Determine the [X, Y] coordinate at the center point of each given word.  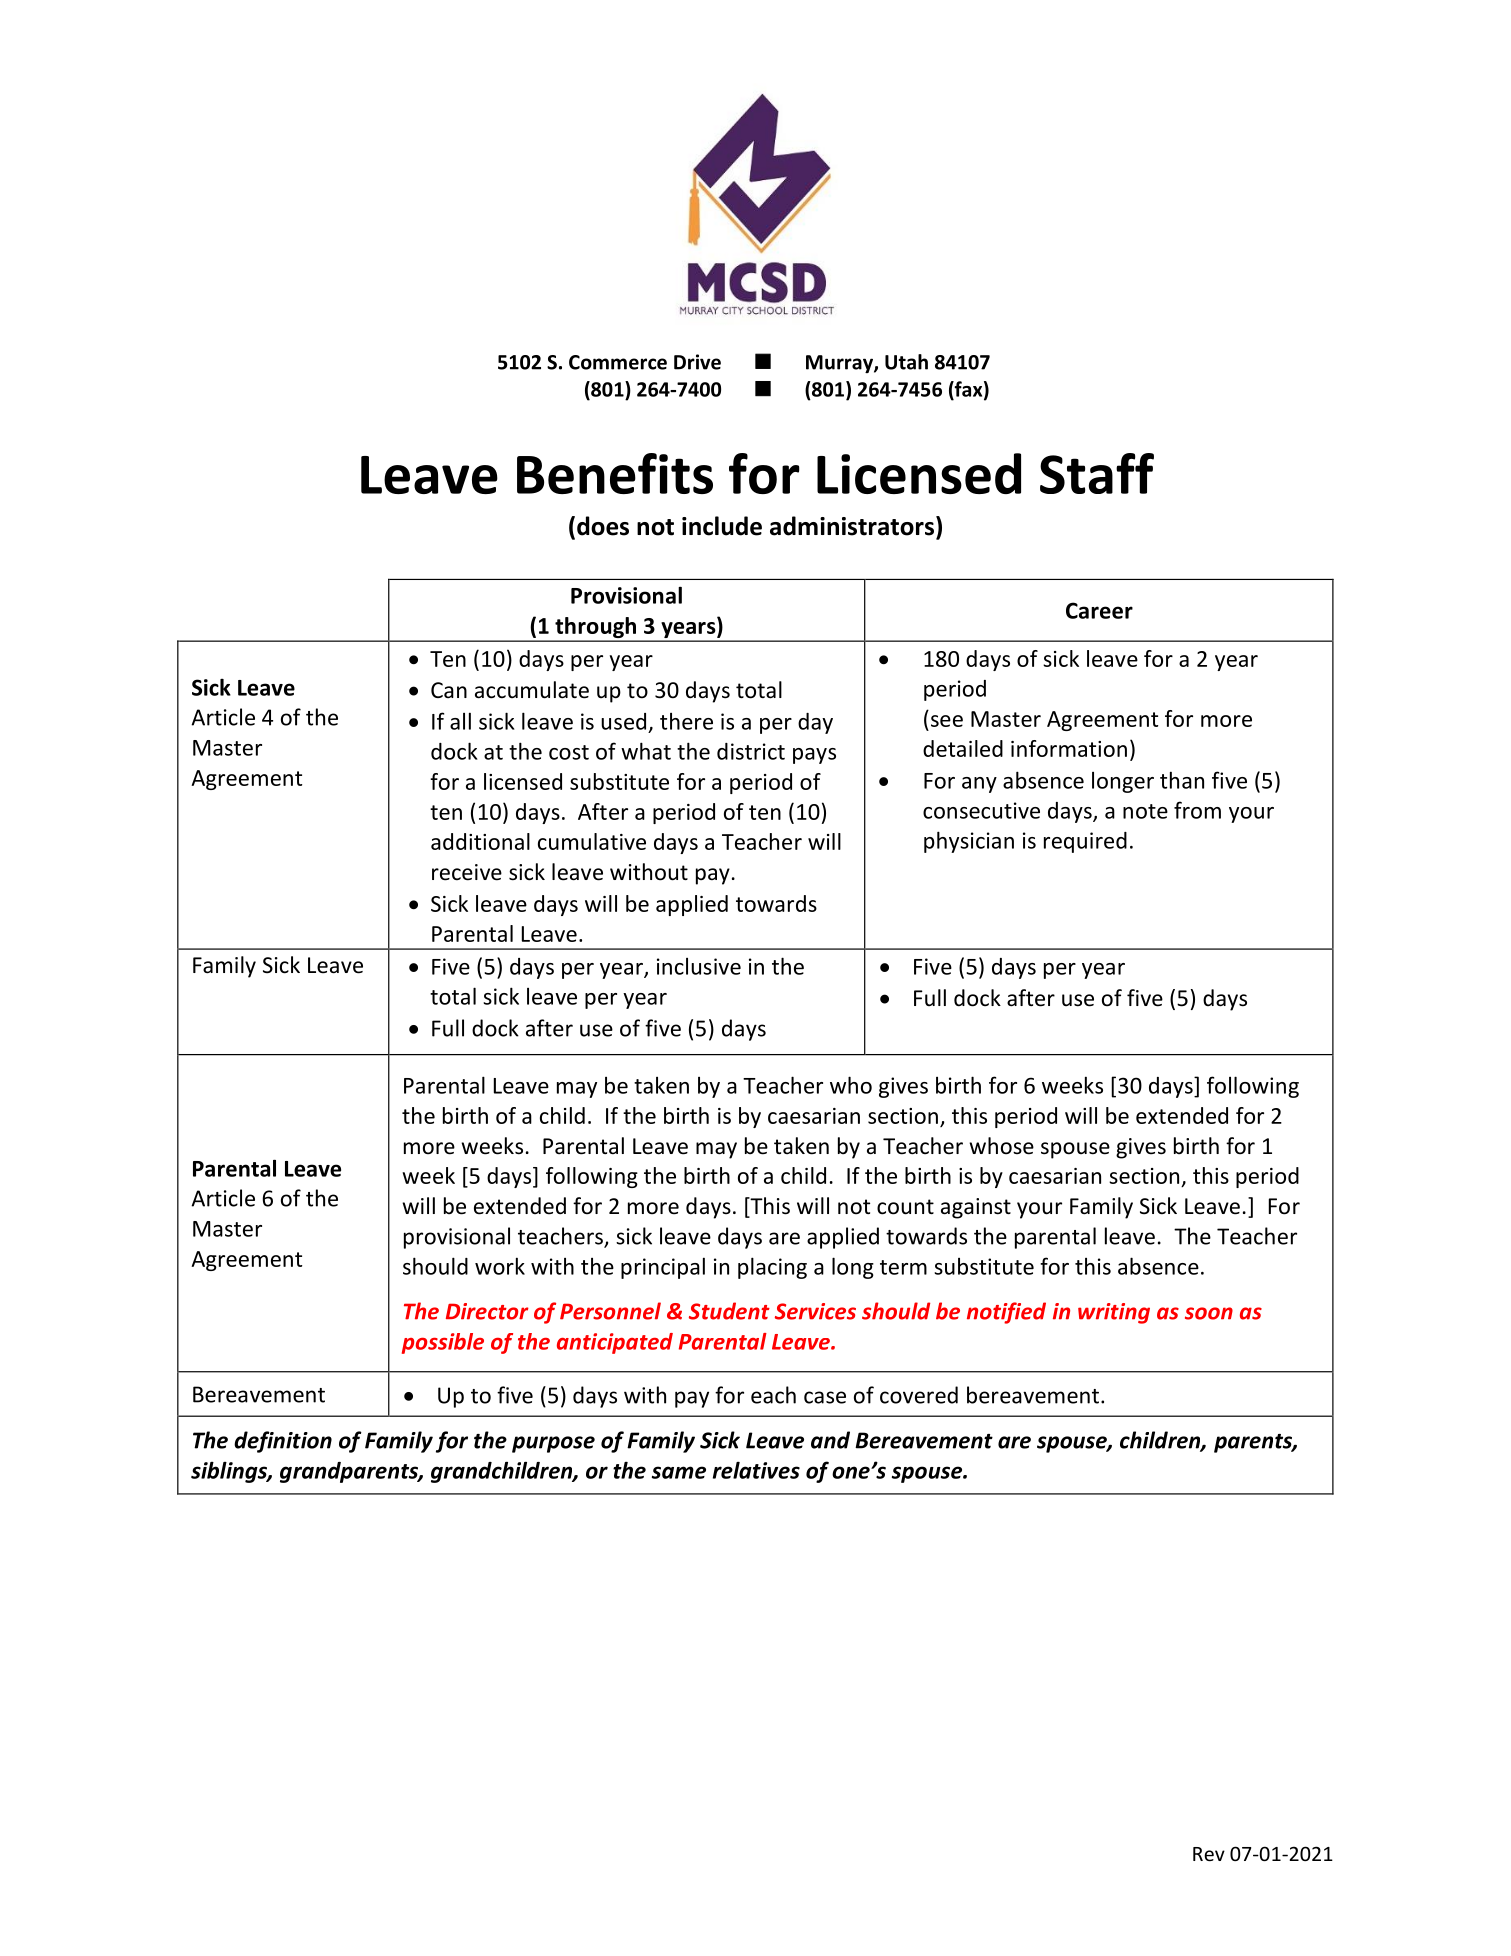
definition [283, 1442]
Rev [1209, 1854]
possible [443, 1343]
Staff [1097, 473]
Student [729, 1311]
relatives [756, 1470]
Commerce [618, 362]
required [1085, 842]
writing [1114, 1313]
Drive [697, 362]
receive [467, 872]
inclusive [699, 966]
